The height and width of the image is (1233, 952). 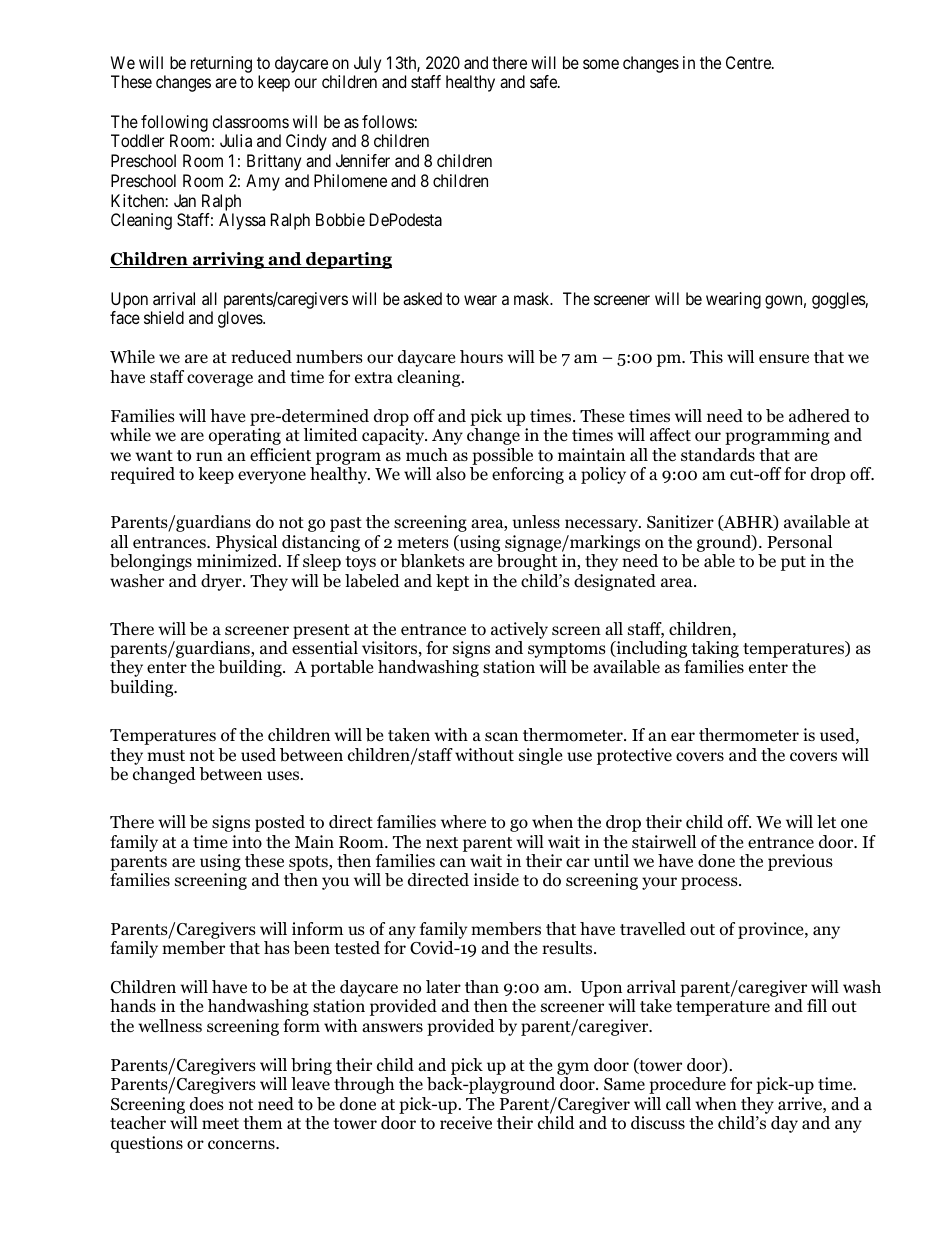 I want to click on Centre, so click(x=749, y=62).
